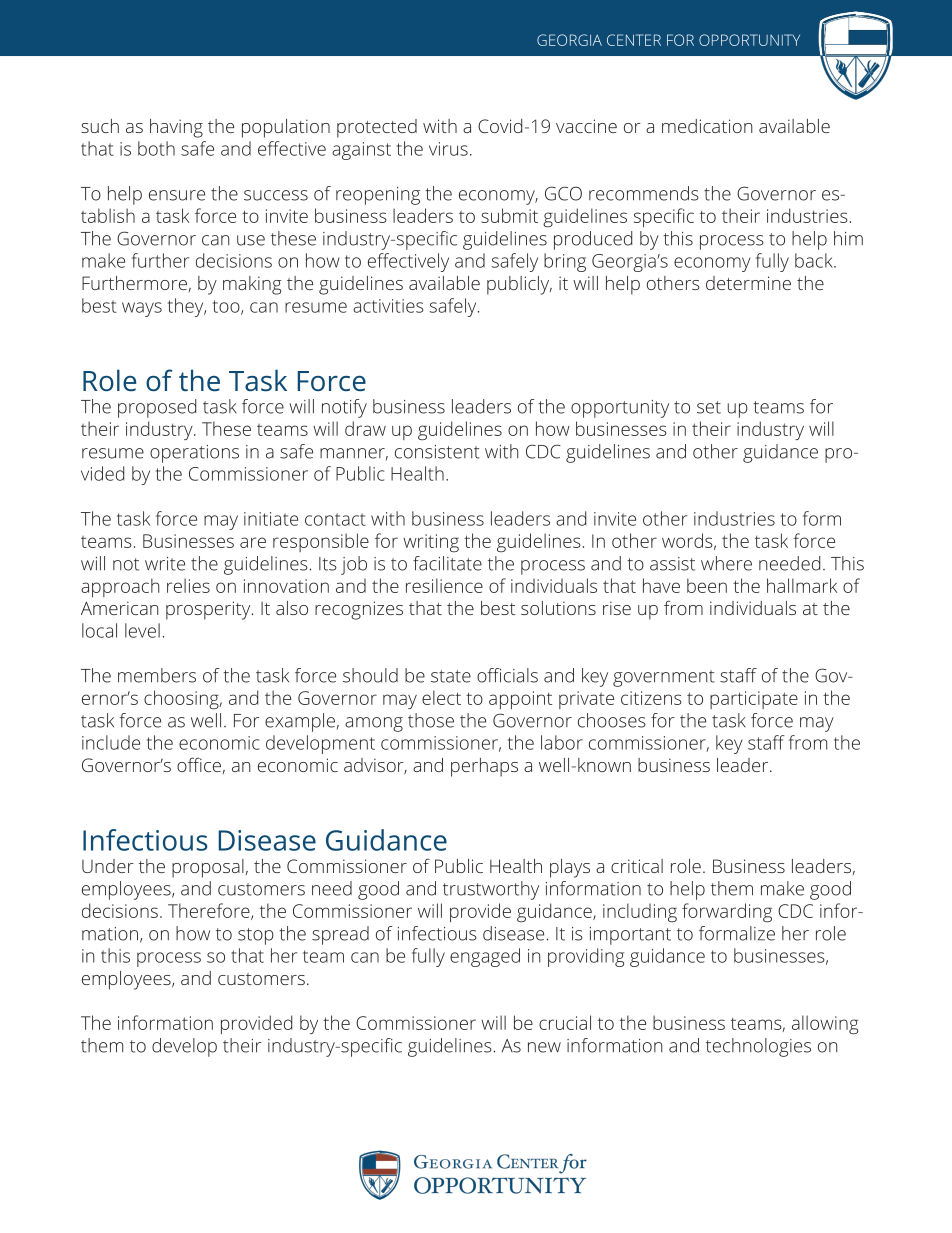  Describe the element at coordinates (256, 936) in the document. I see `stop` at that location.
